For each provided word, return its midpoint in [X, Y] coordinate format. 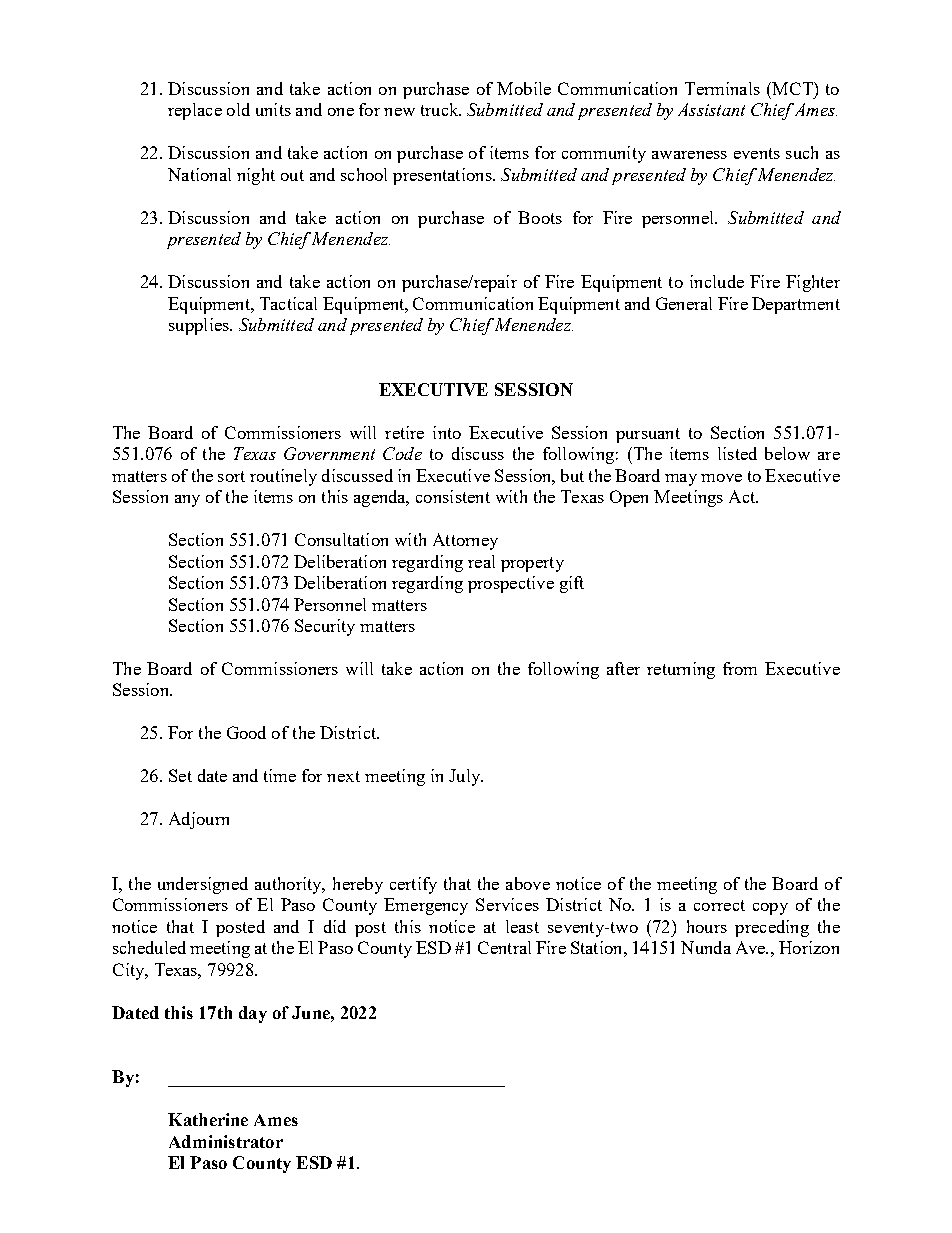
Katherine [208, 1119]
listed [737, 453]
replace [195, 111]
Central [504, 947]
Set [180, 775]
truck [441, 109]
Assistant [711, 109]
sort [231, 476]
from [740, 668]
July [466, 777]
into [447, 432]
